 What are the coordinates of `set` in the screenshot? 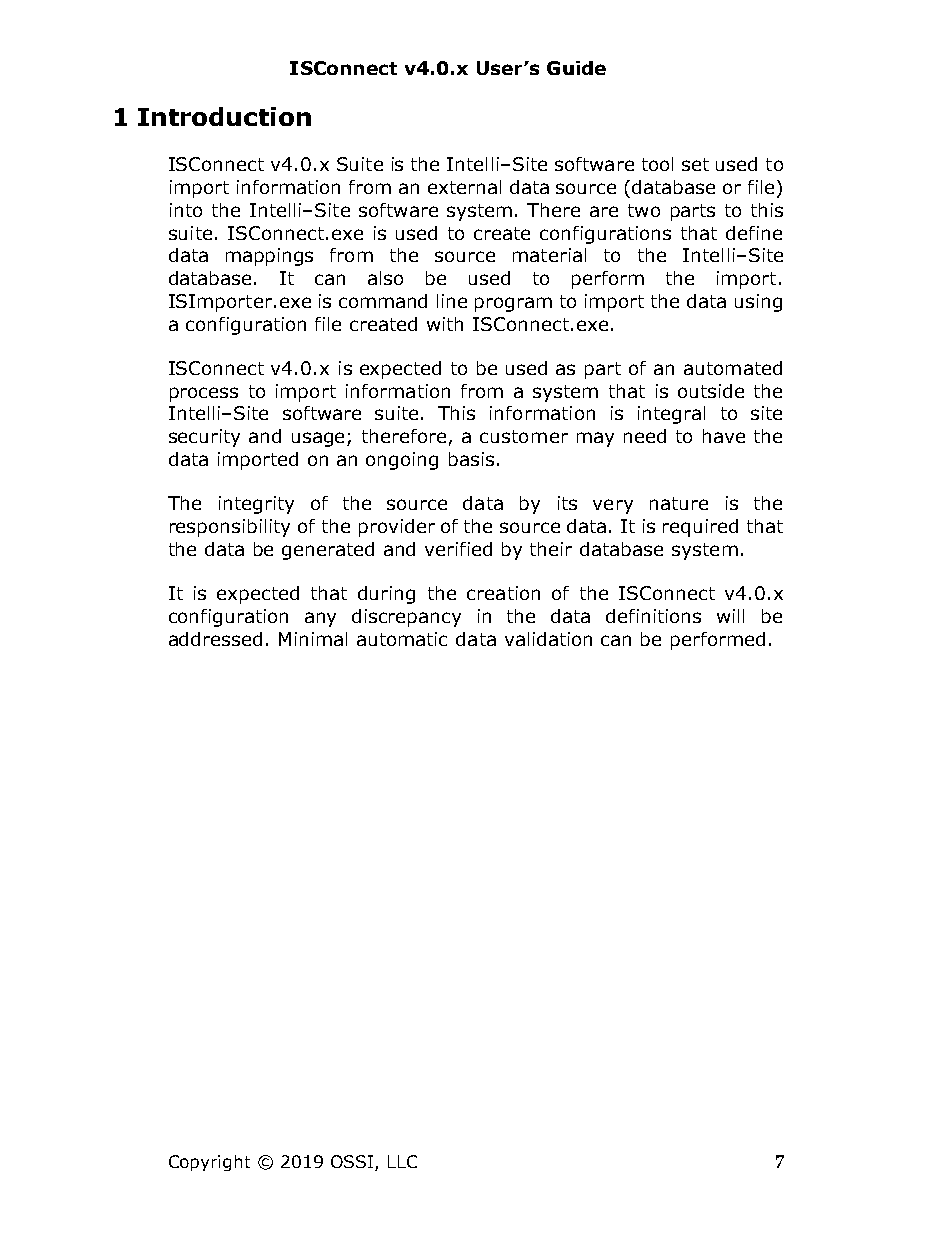 It's located at (695, 164).
